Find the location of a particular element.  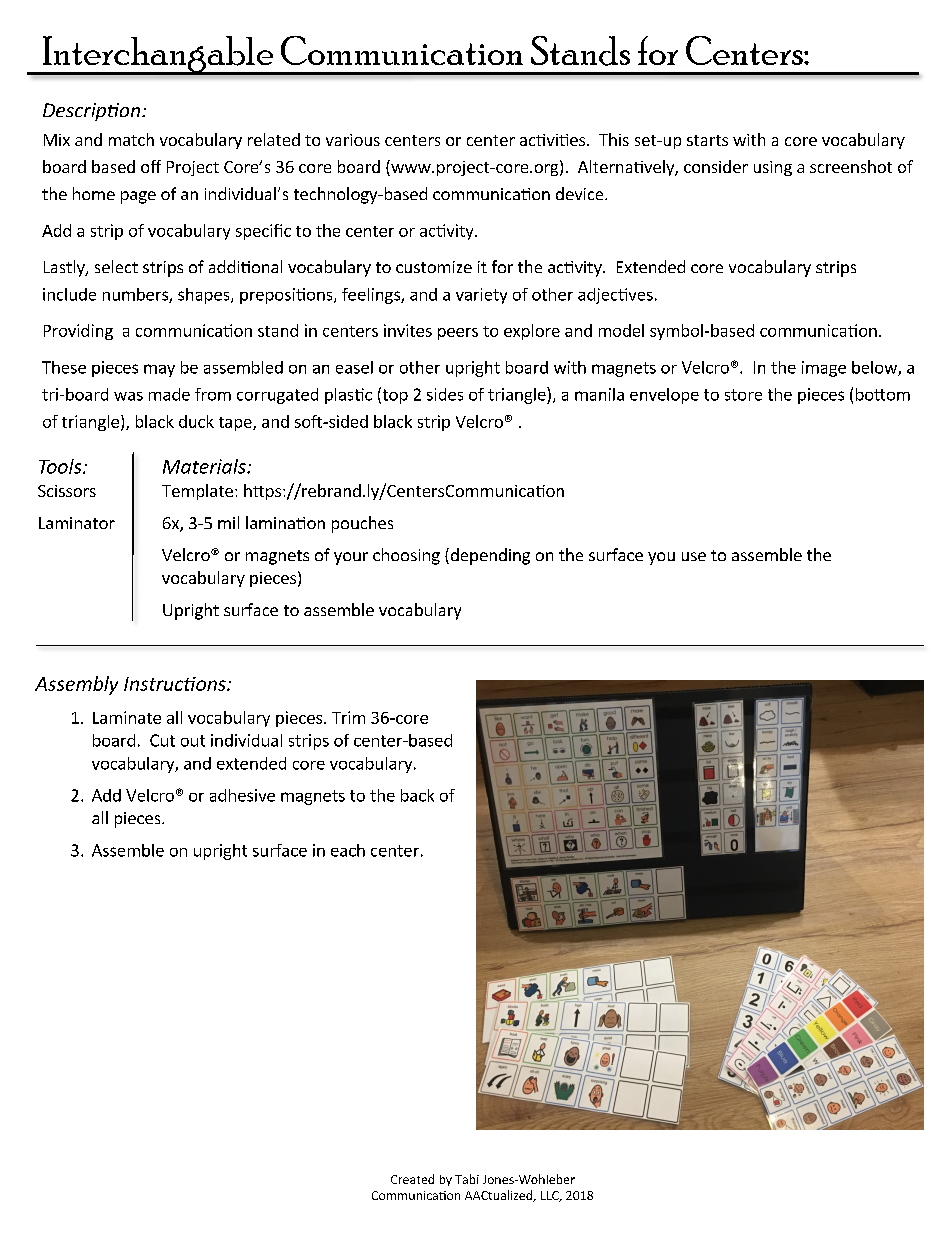

made is located at coordinates (169, 394).
